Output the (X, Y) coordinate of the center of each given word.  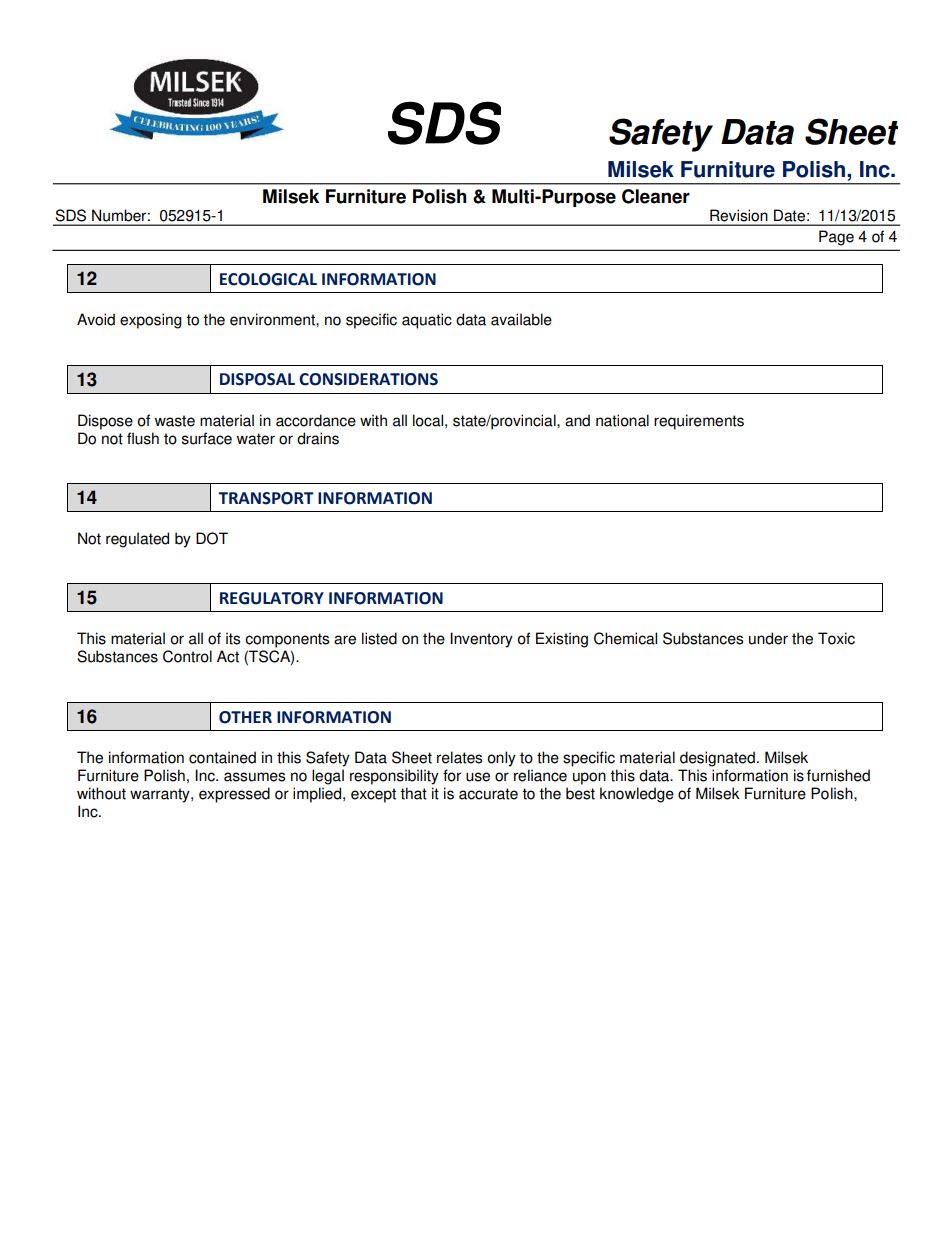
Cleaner (656, 196)
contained (222, 757)
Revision (738, 215)
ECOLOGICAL (268, 279)
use (478, 777)
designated (717, 759)
